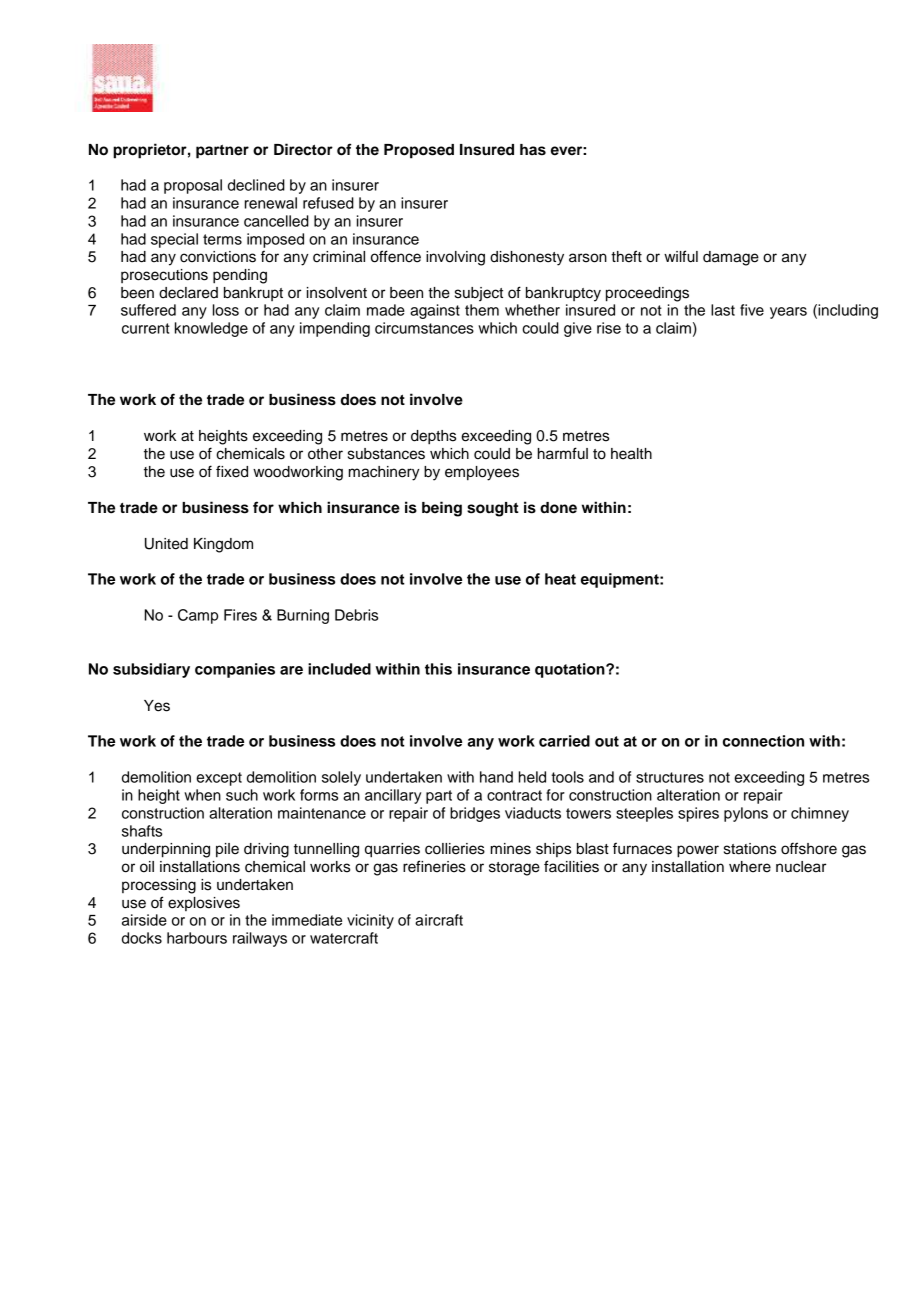 This image has height=1308, width=924. What do you see at coordinates (193, 186) in the image?
I see `proposal` at bounding box center [193, 186].
